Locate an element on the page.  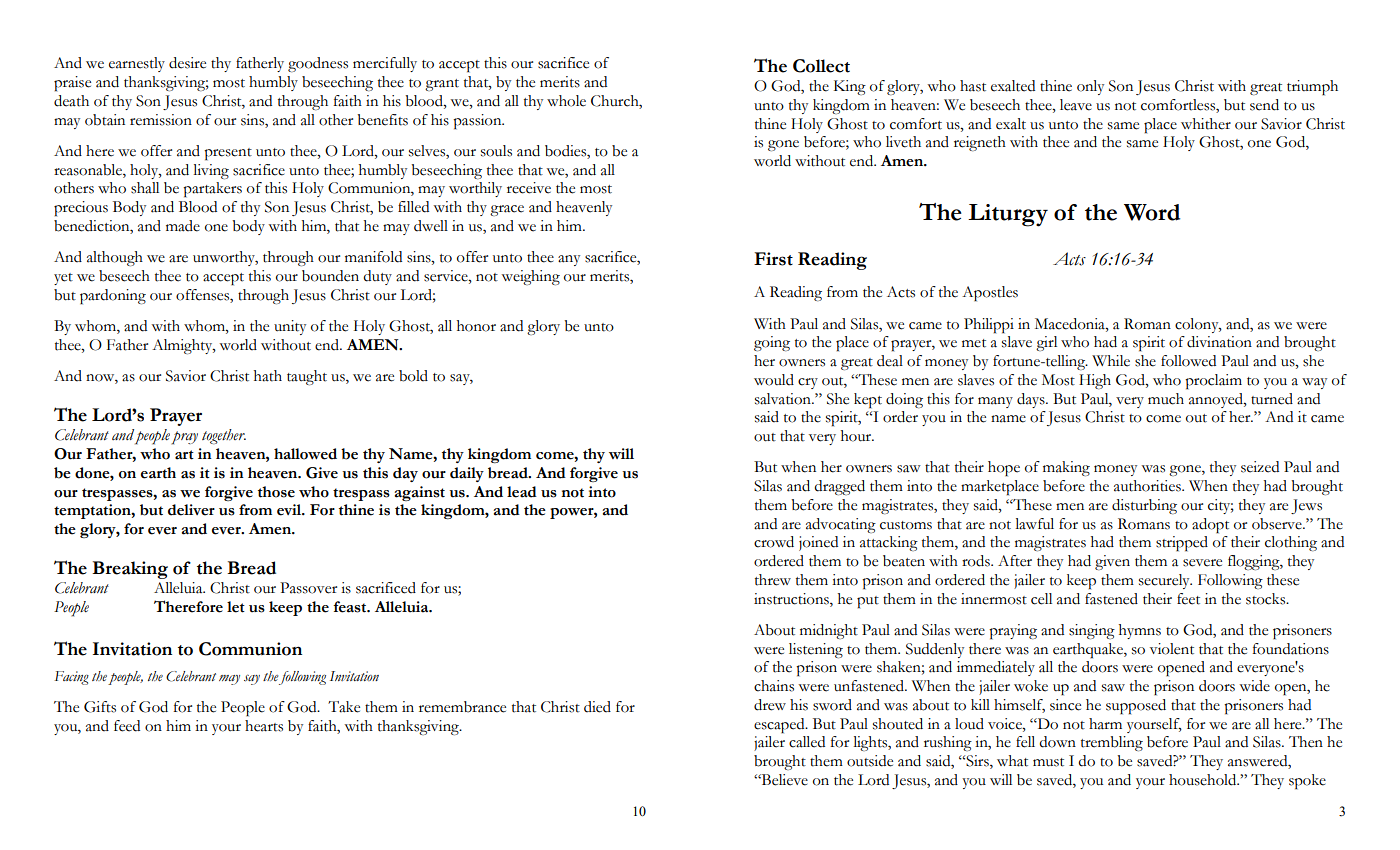
hearts is located at coordinates (264, 726).
